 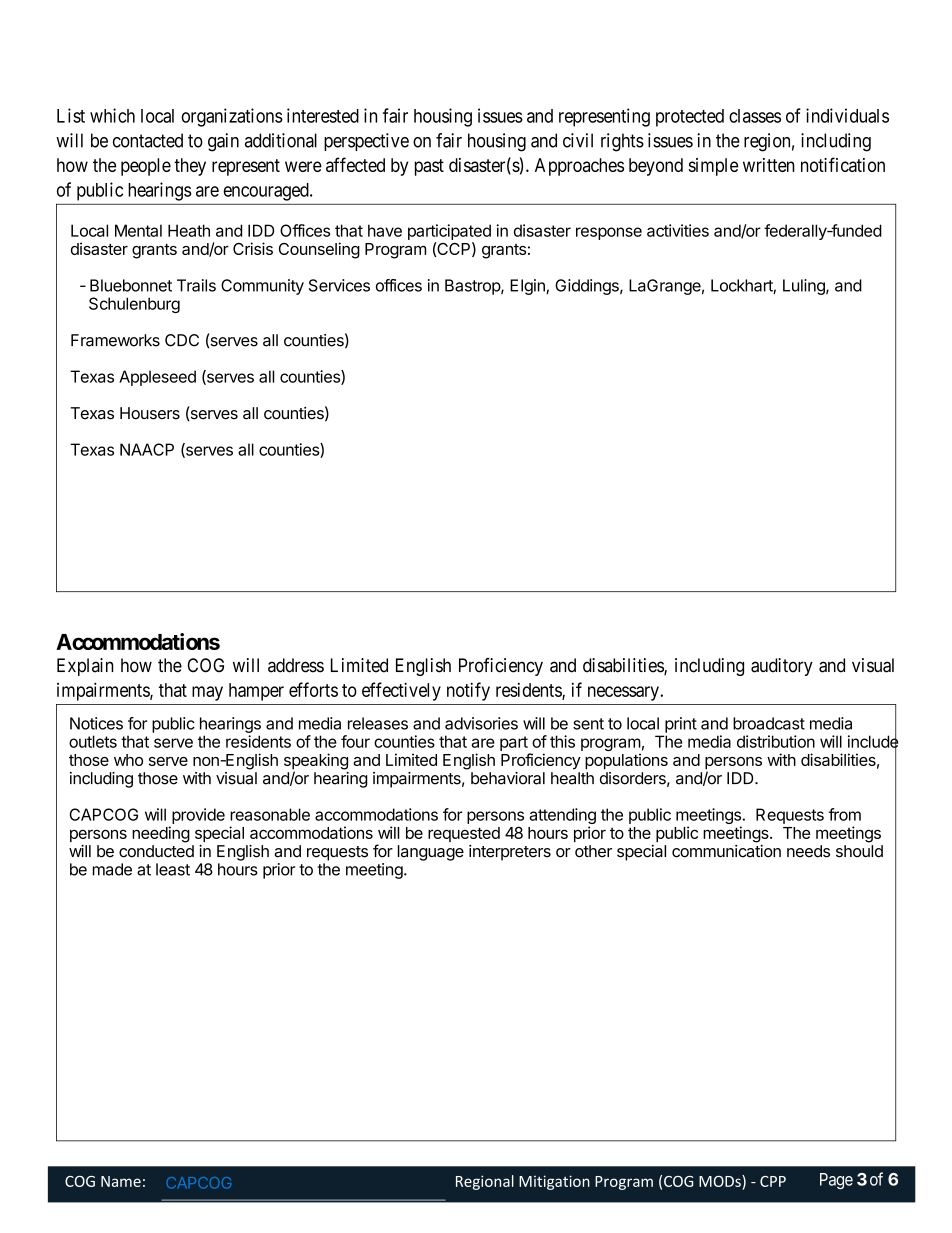 I want to click on auditory, so click(x=782, y=667).
